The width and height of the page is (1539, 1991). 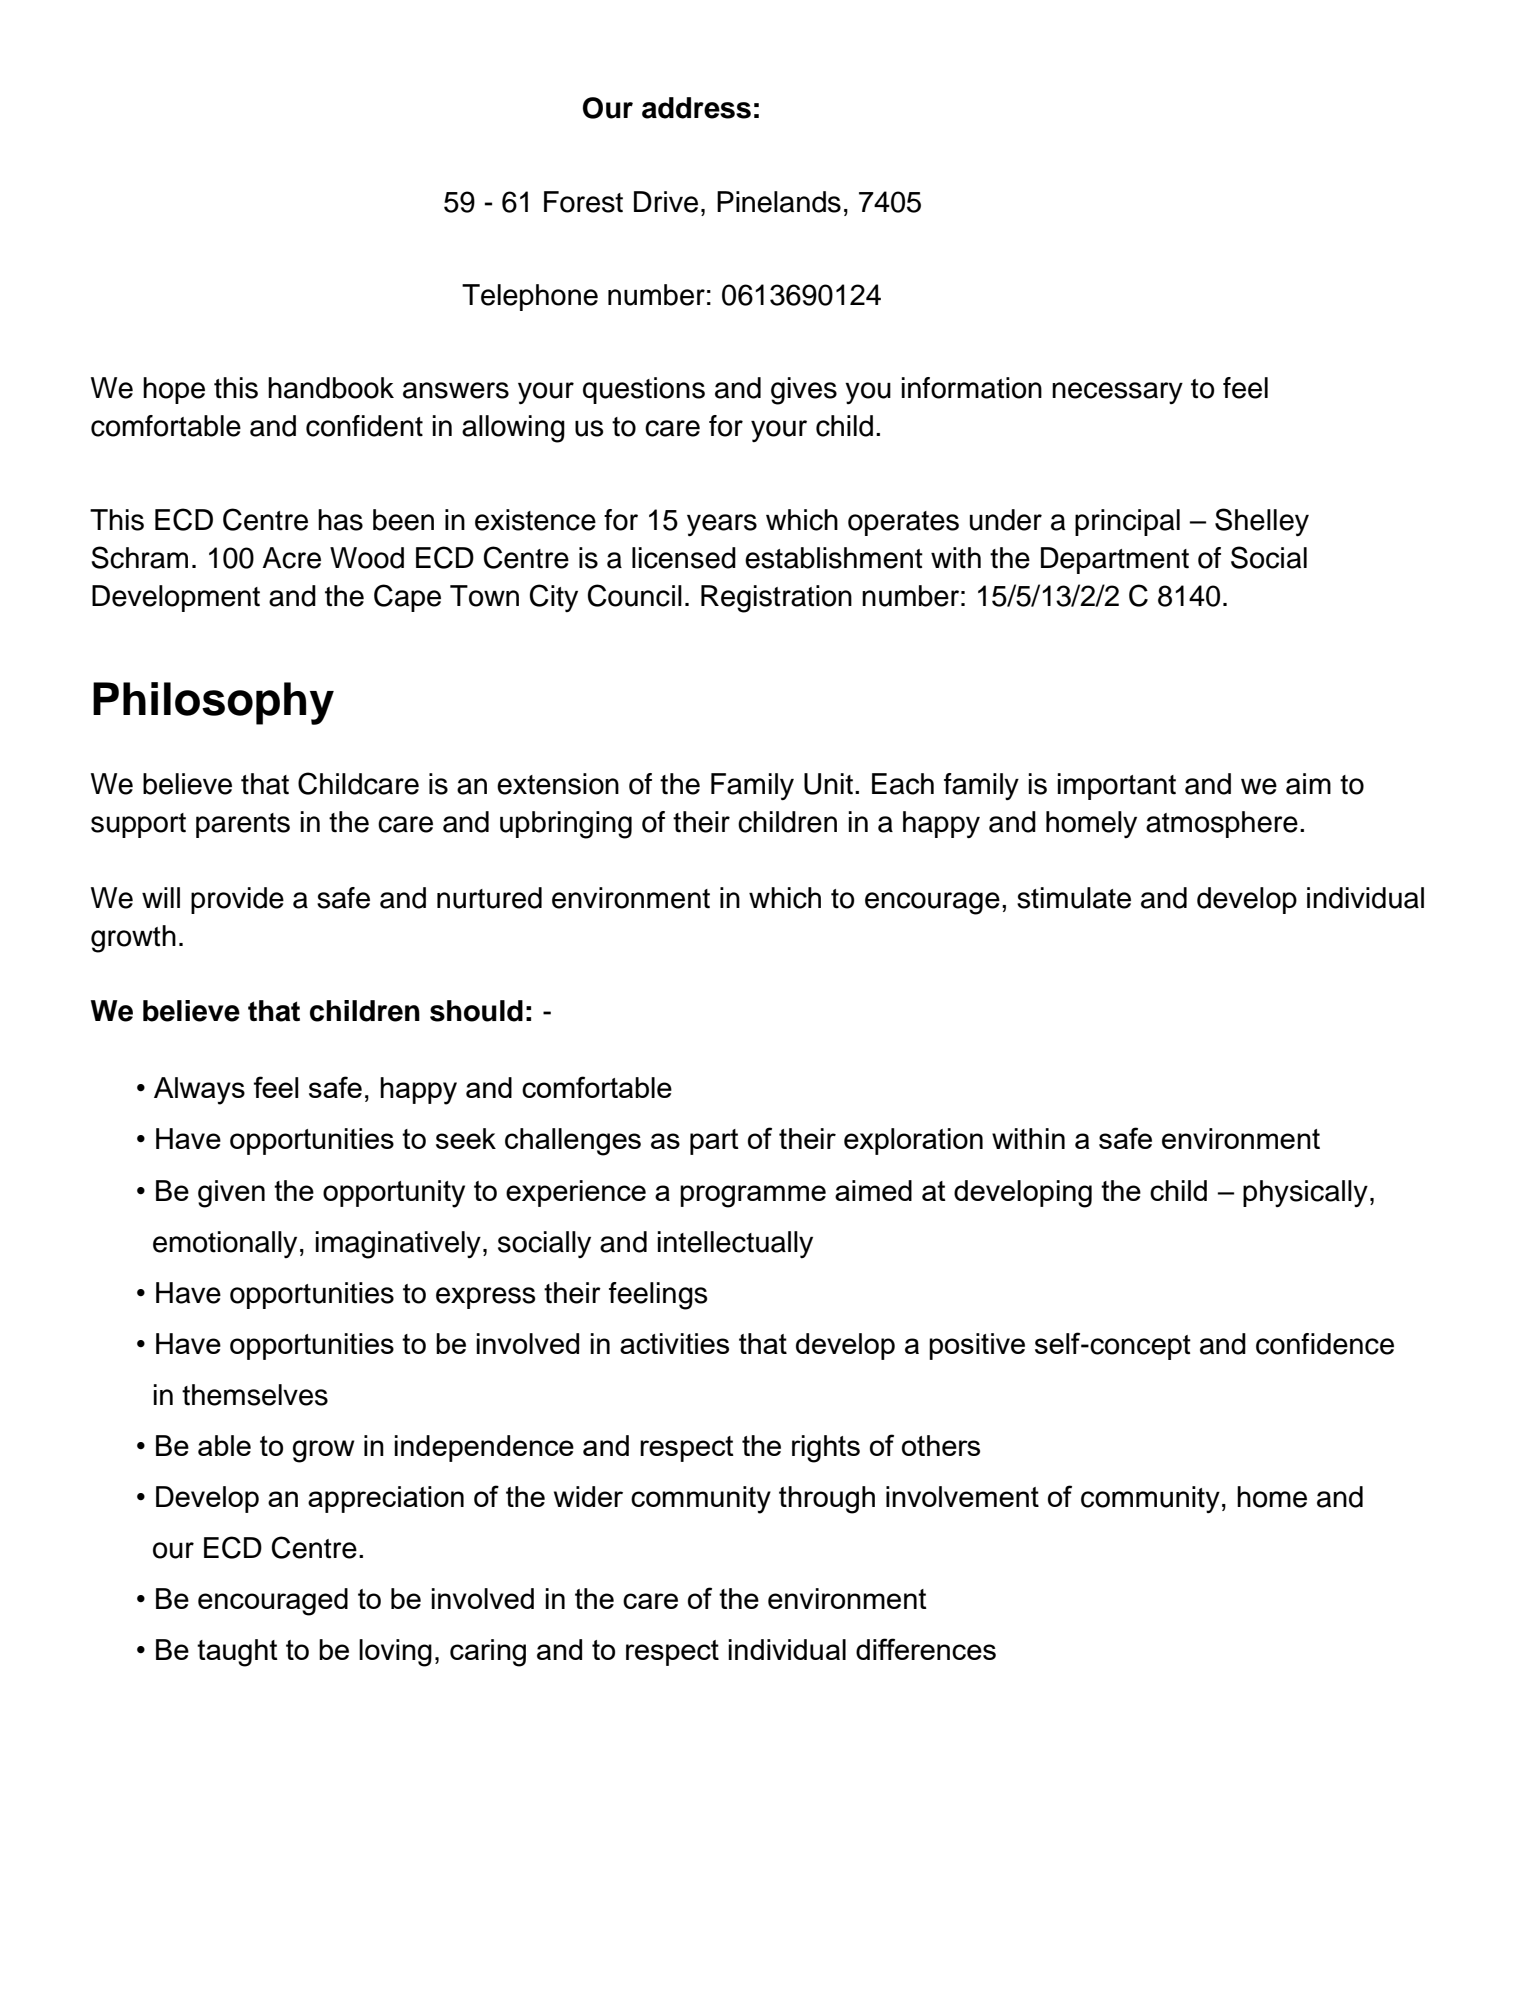 What do you see at coordinates (1305, 1193) in the page?
I see `physically` at bounding box center [1305, 1193].
